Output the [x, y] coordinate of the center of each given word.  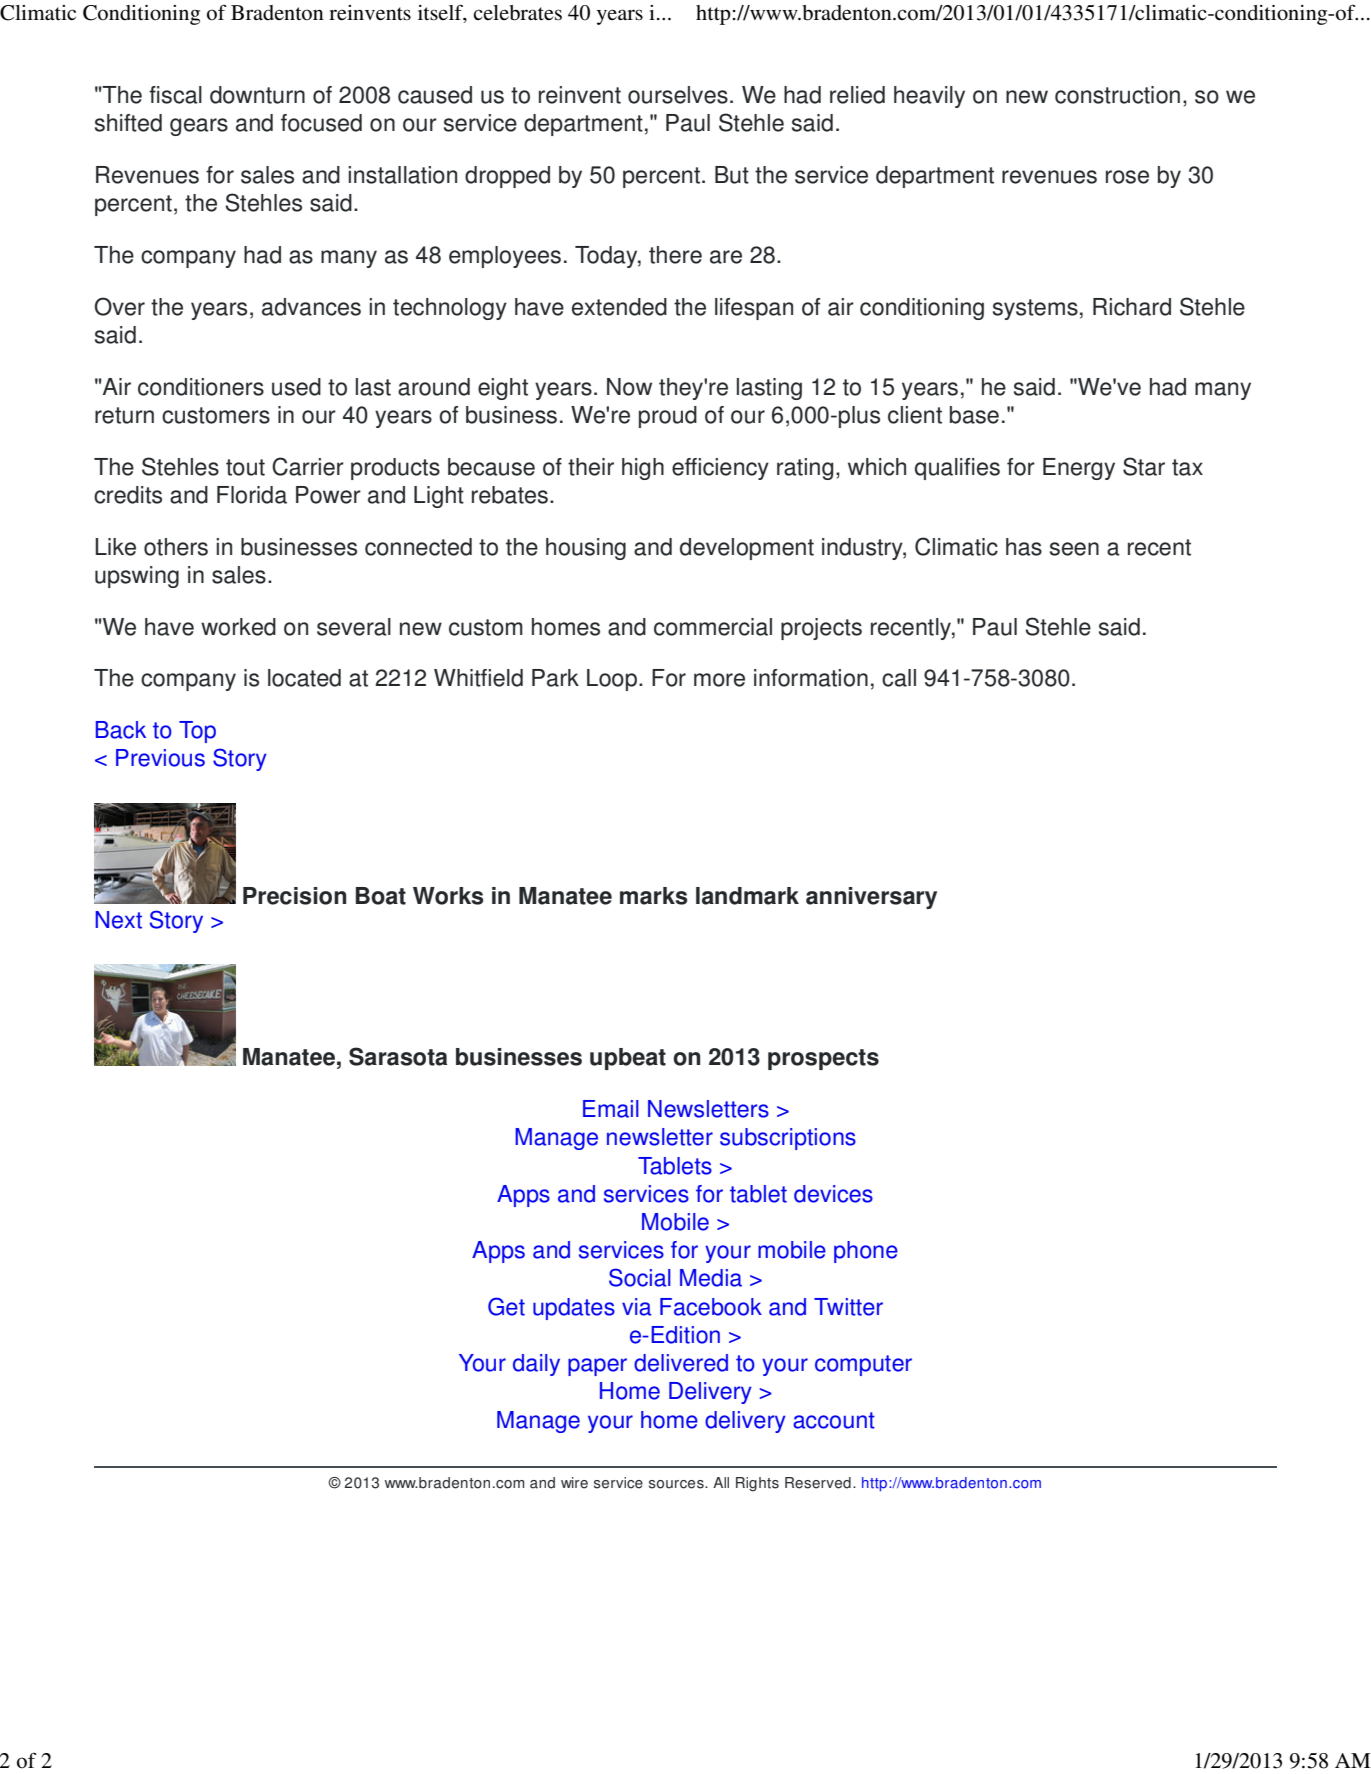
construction [1117, 95]
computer [863, 1365]
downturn [257, 95]
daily [536, 1365]
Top [197, 732]
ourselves [678, 95]
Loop [612, 680]
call [899, 678]
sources [677, 1484]
